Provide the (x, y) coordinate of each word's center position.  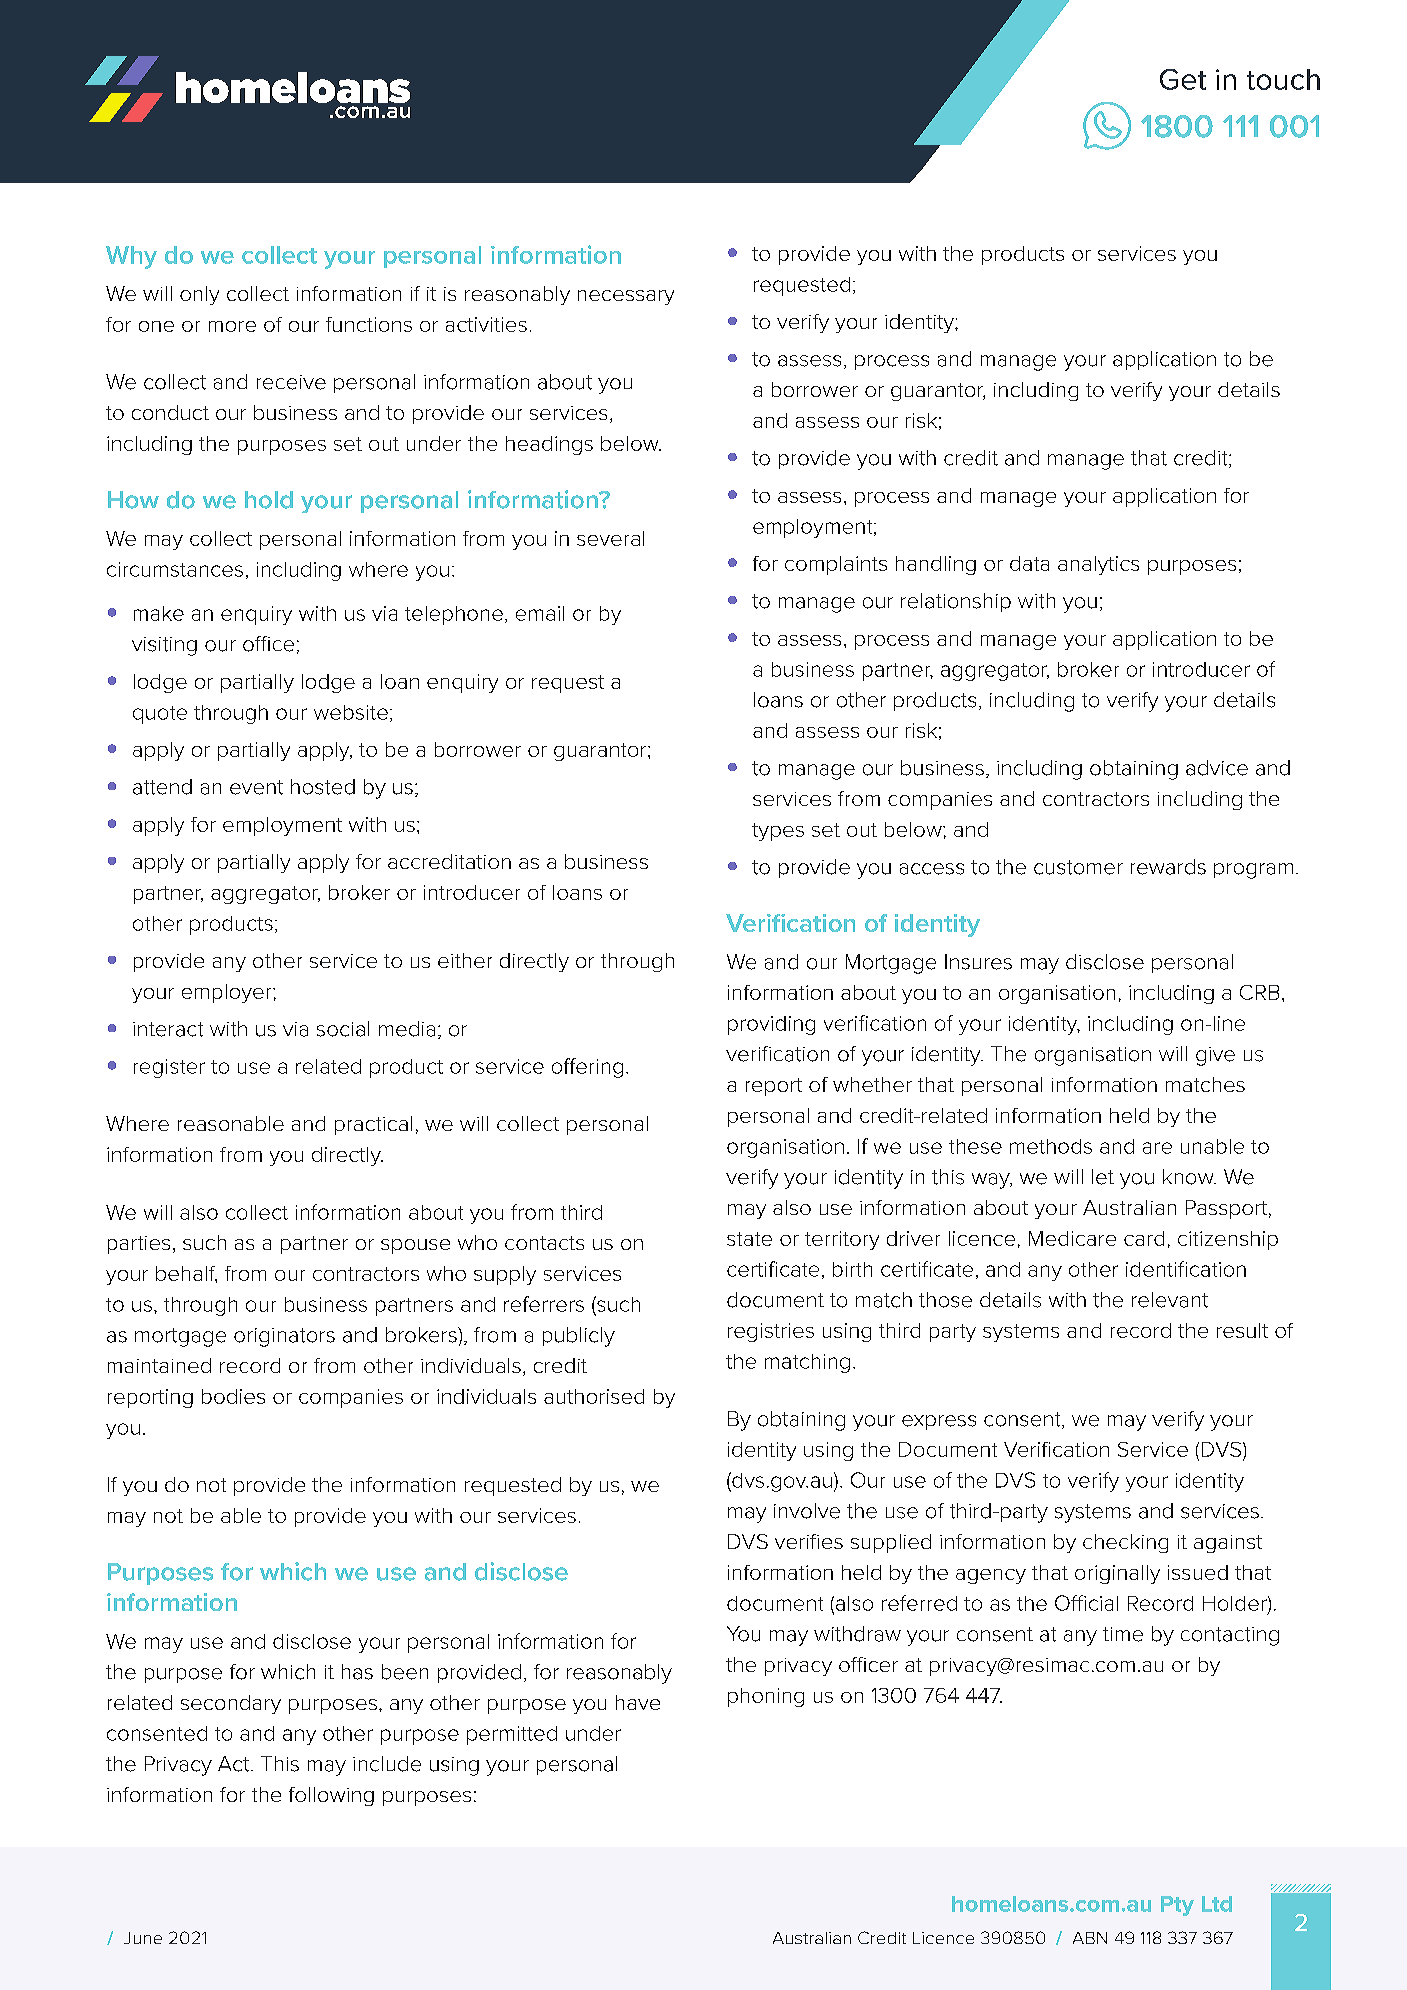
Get (1183, 79)
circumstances (175, 569)
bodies (233, 1396)
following (331, 1796)
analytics (1098, 565)
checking (1125, 1543)
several (610, 538)
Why (131, 257)
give (1215, 1056)
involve (807, 1511)
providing (771, 1025)
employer (228, 993)
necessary (626, 297)
